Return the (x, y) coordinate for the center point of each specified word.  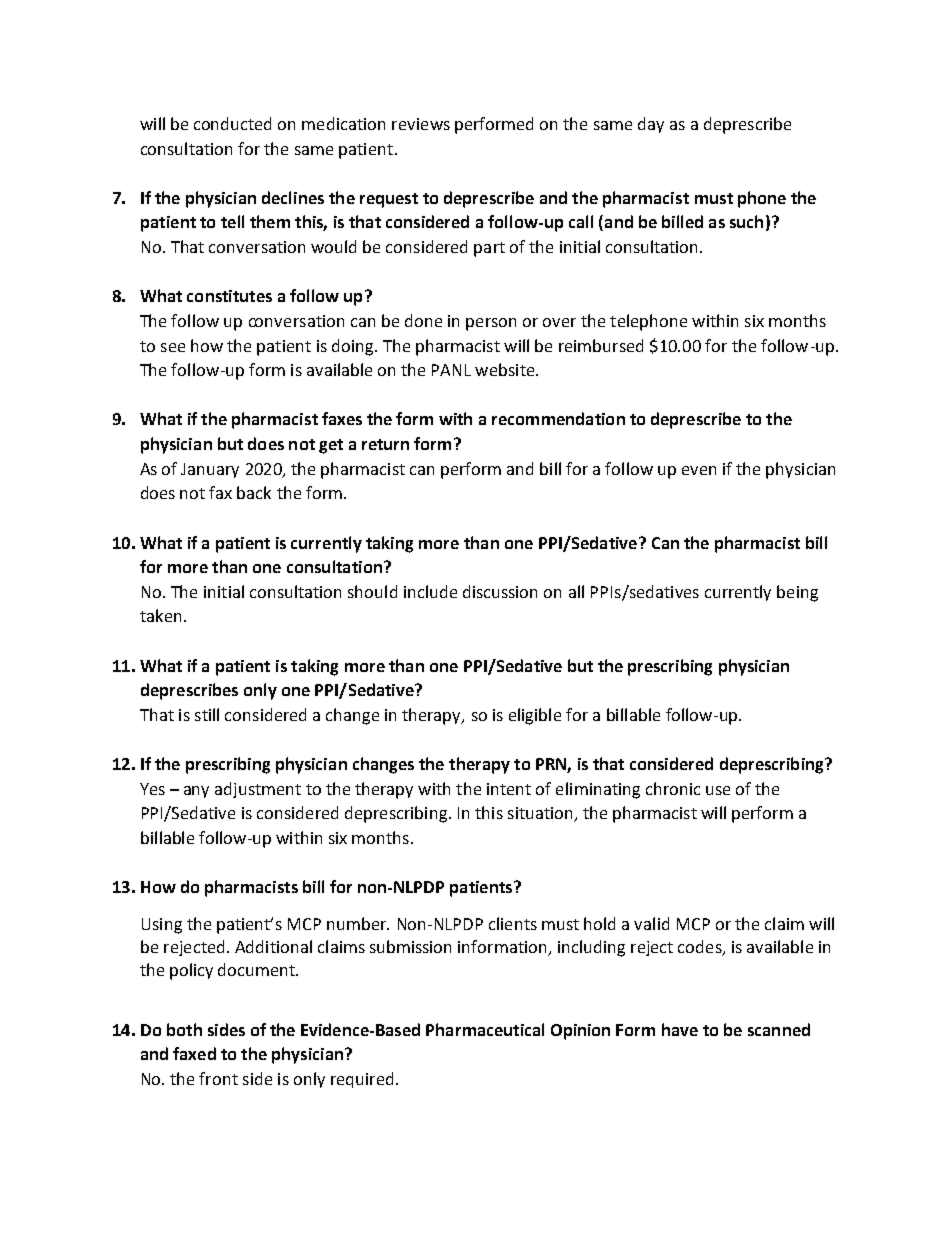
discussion (500, 591)
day (651, 125)
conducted (232, 123)
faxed (194, 1053)
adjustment (258, 790)
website (506, 369)
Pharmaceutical (485, 1029)
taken (160, 615)
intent (509, 789)
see (173, 347)
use (718, 790)
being (797, 593)
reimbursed (601, 345)
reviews (421, 124)
